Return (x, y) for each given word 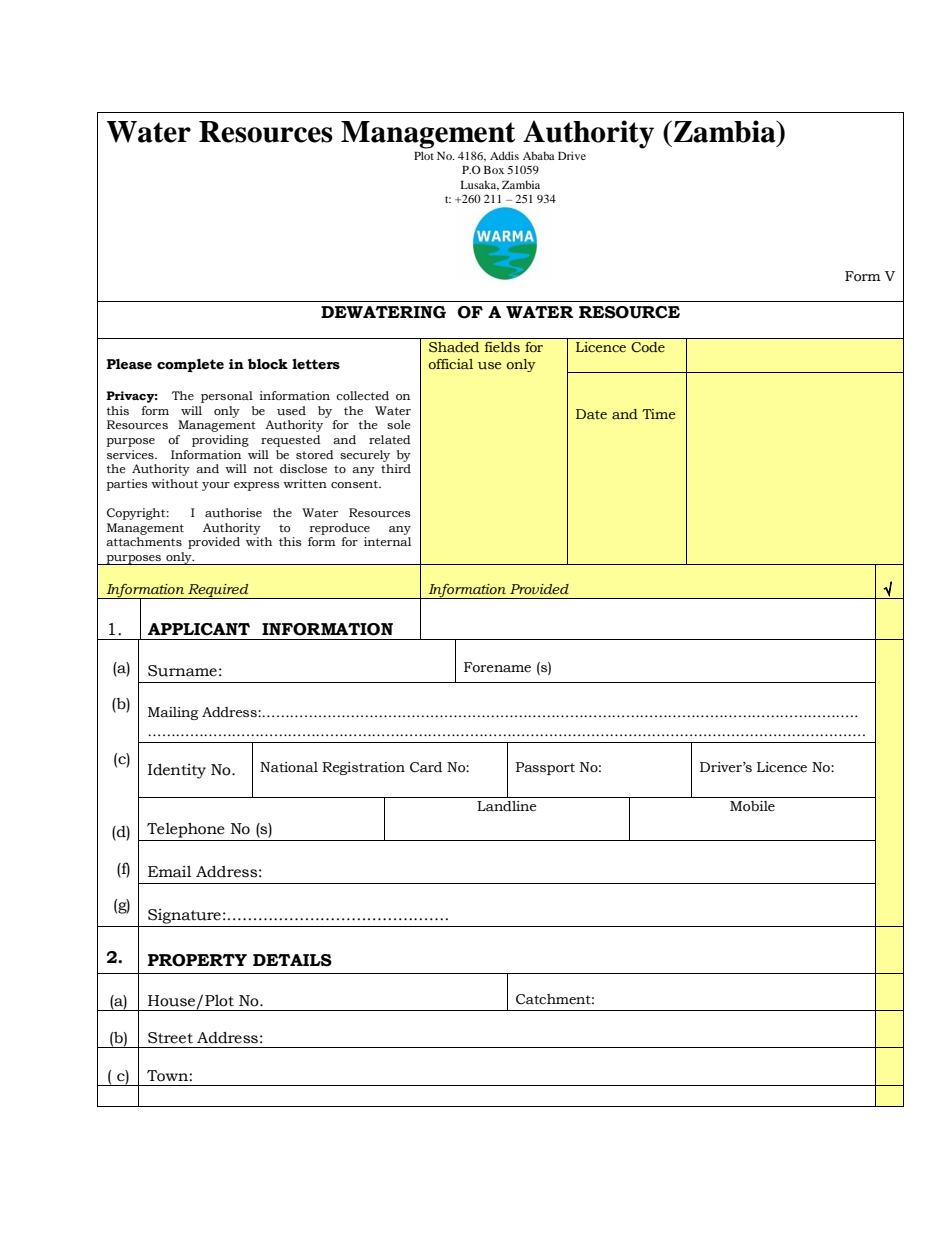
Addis (504, 155)
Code (648, 347)
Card (426, 767)
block (268, 364)
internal (387, 541)
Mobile (752, 806)
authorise (233, 513)
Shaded (454, 347)
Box (494, 170)
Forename (497, 667)
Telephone (185, 830)
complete (190, 365)
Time (659, 414)
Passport (545, 768)
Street (170, 1038)
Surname (182, 671)
